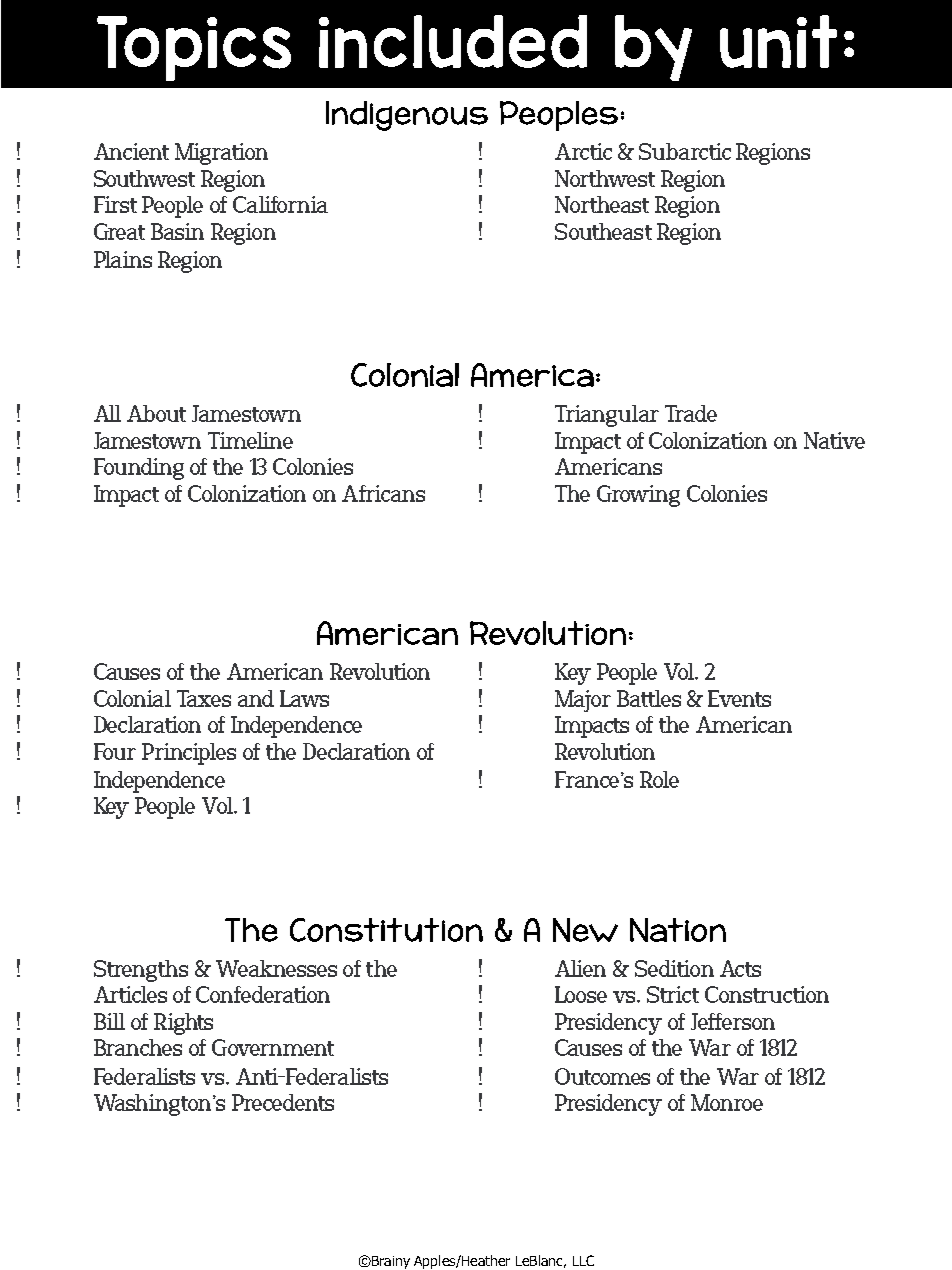 This screenshot has width=952, height=1270. What do you see at coordinates (221, 154) in the screenshot?
I see `Migration` at bounding box center [221, 154].
